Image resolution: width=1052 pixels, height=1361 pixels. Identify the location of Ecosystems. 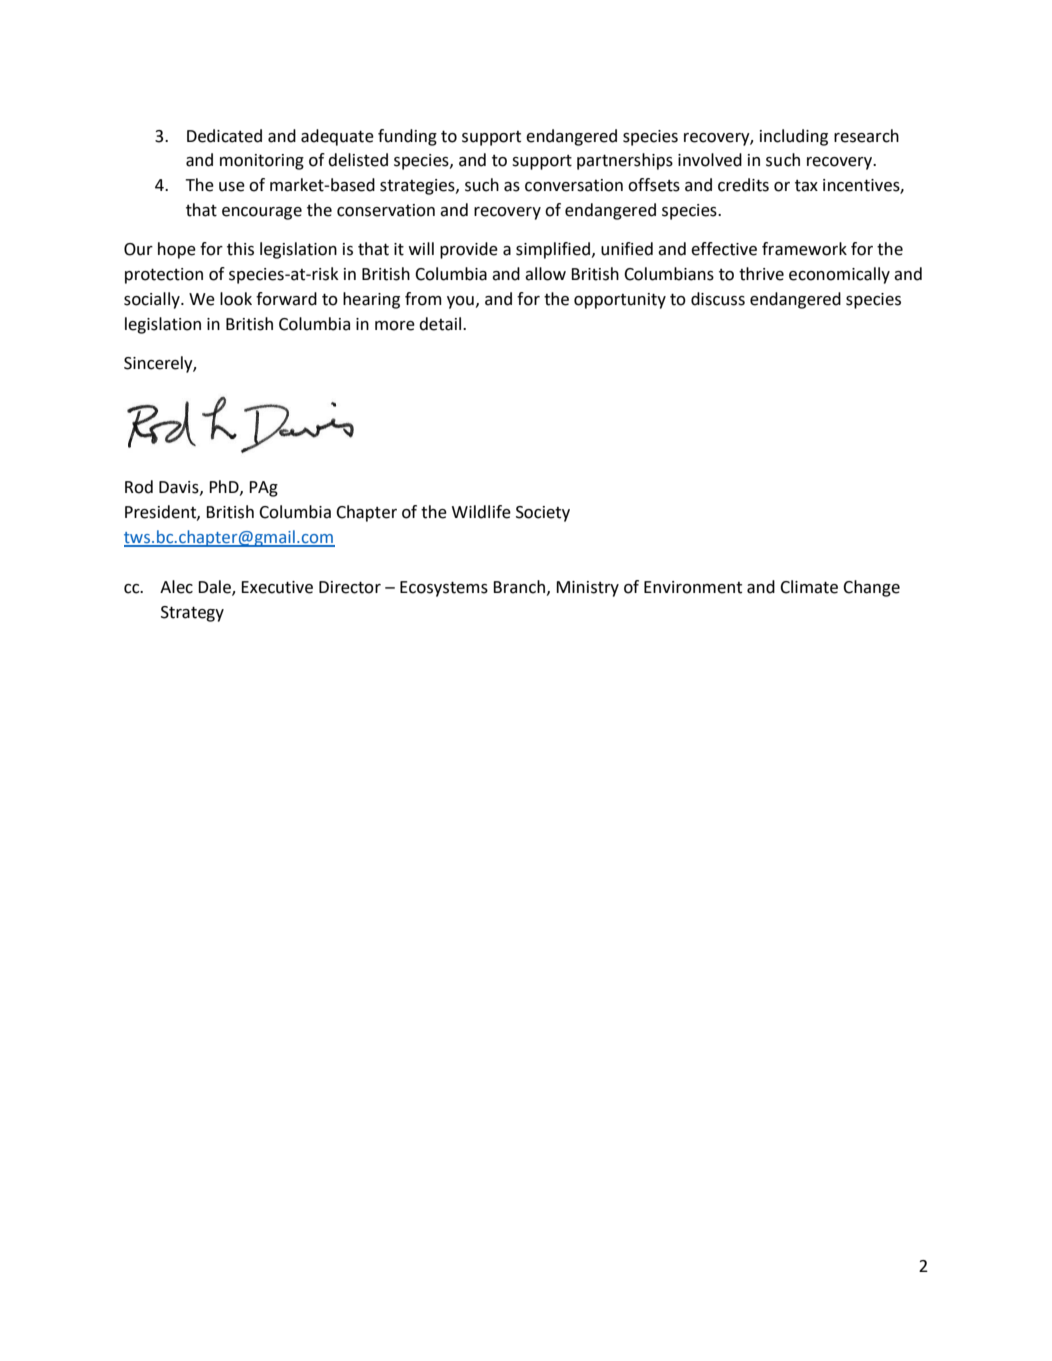
(444, 589).
